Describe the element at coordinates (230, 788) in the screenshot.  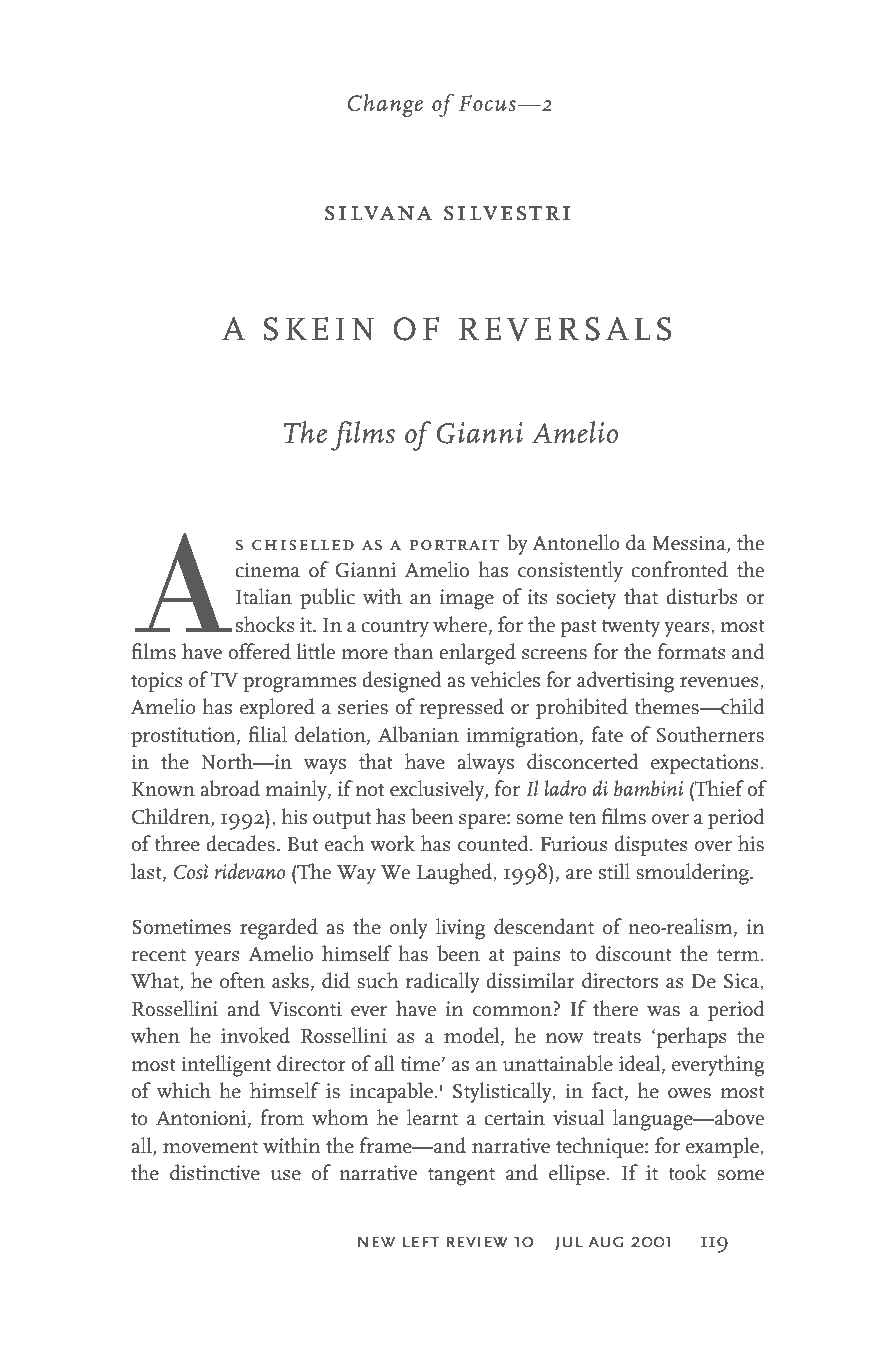
I see `abroad` at that location.
